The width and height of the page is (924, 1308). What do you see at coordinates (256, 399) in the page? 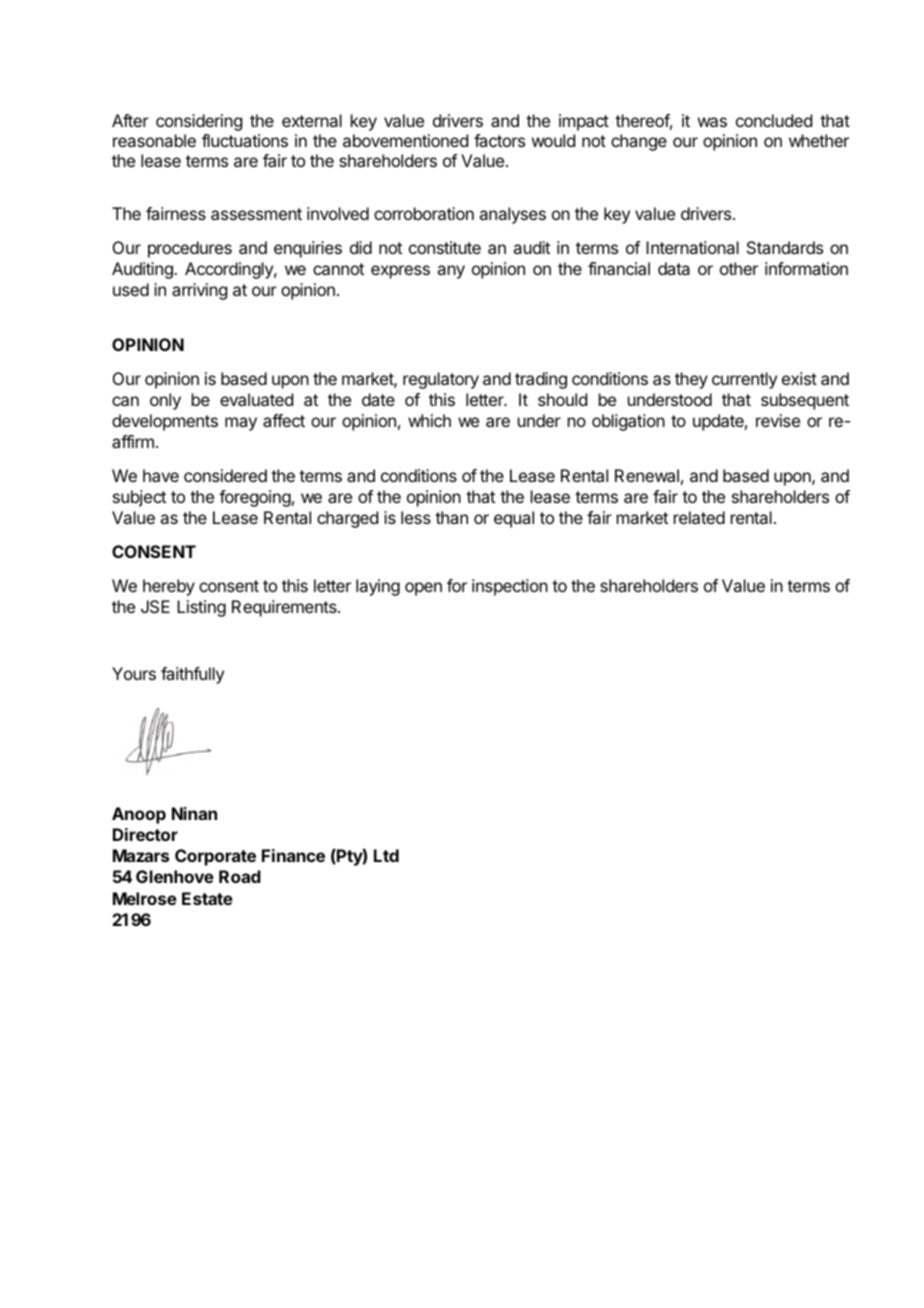
I see `evaluated` at bounding box center [256, 399].
